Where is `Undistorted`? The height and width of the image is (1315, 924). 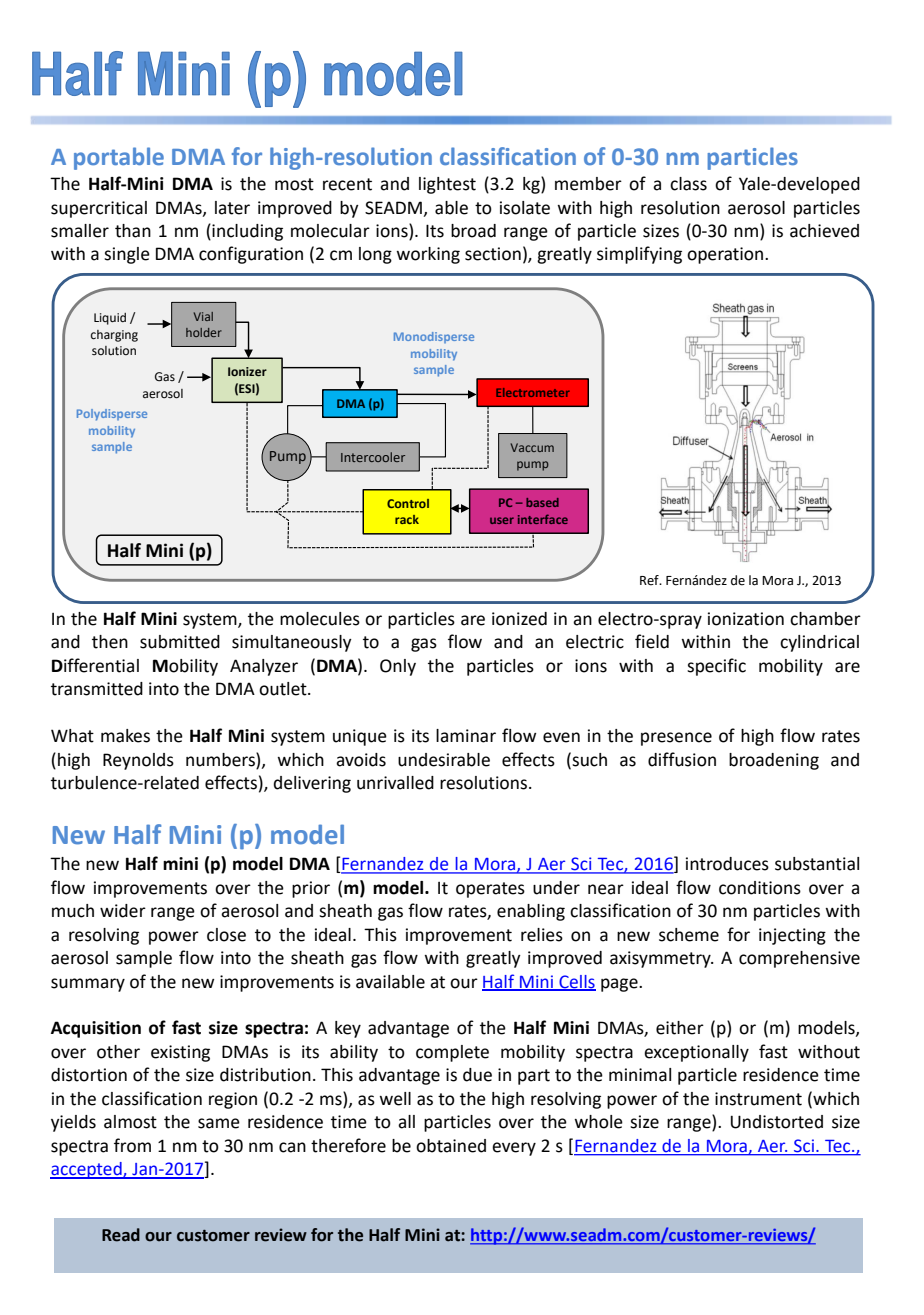 Undistorted is located at coordinates (777, 1122).
